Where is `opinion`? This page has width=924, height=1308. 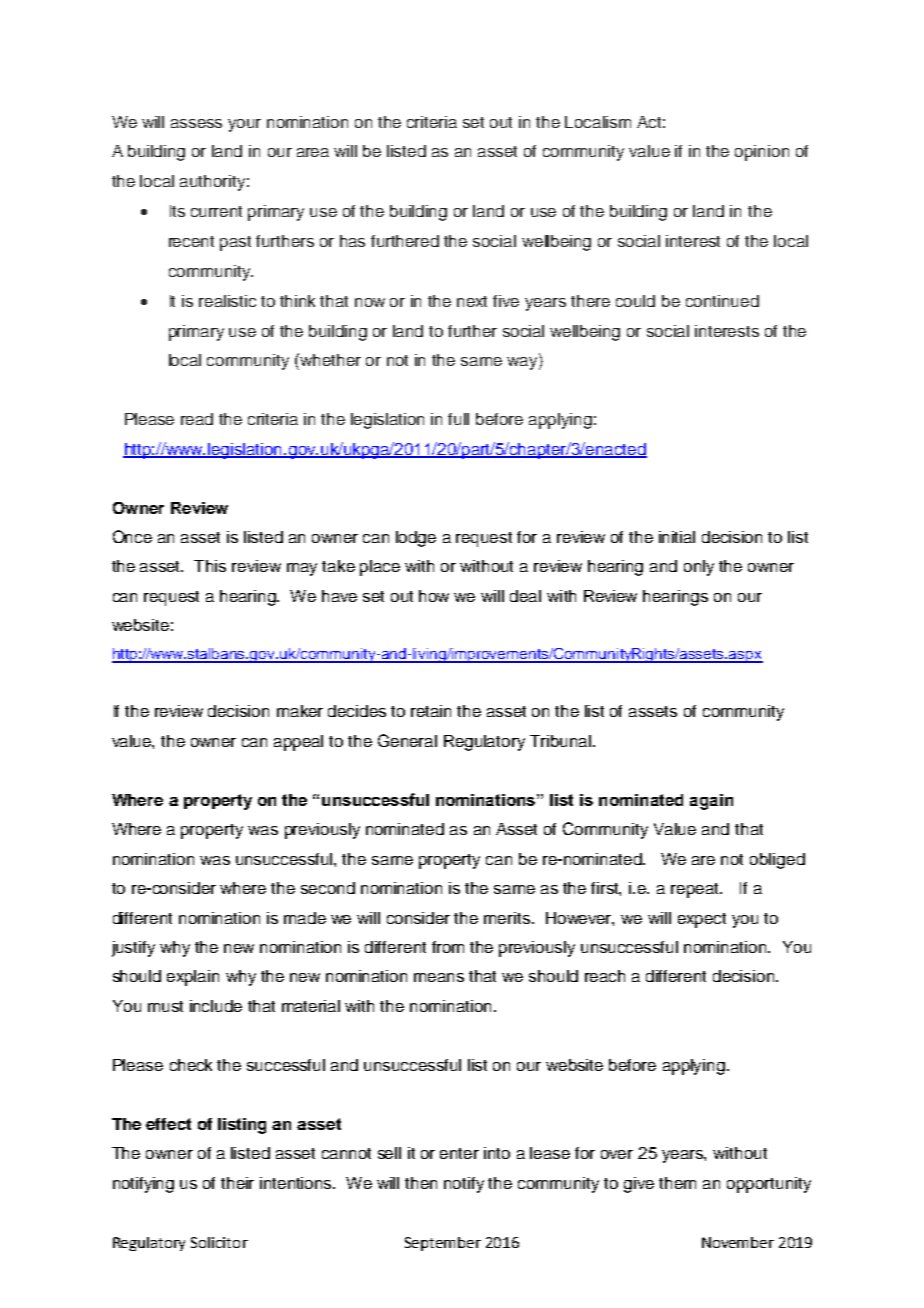
opinion is located at coordinates (762, 153).
